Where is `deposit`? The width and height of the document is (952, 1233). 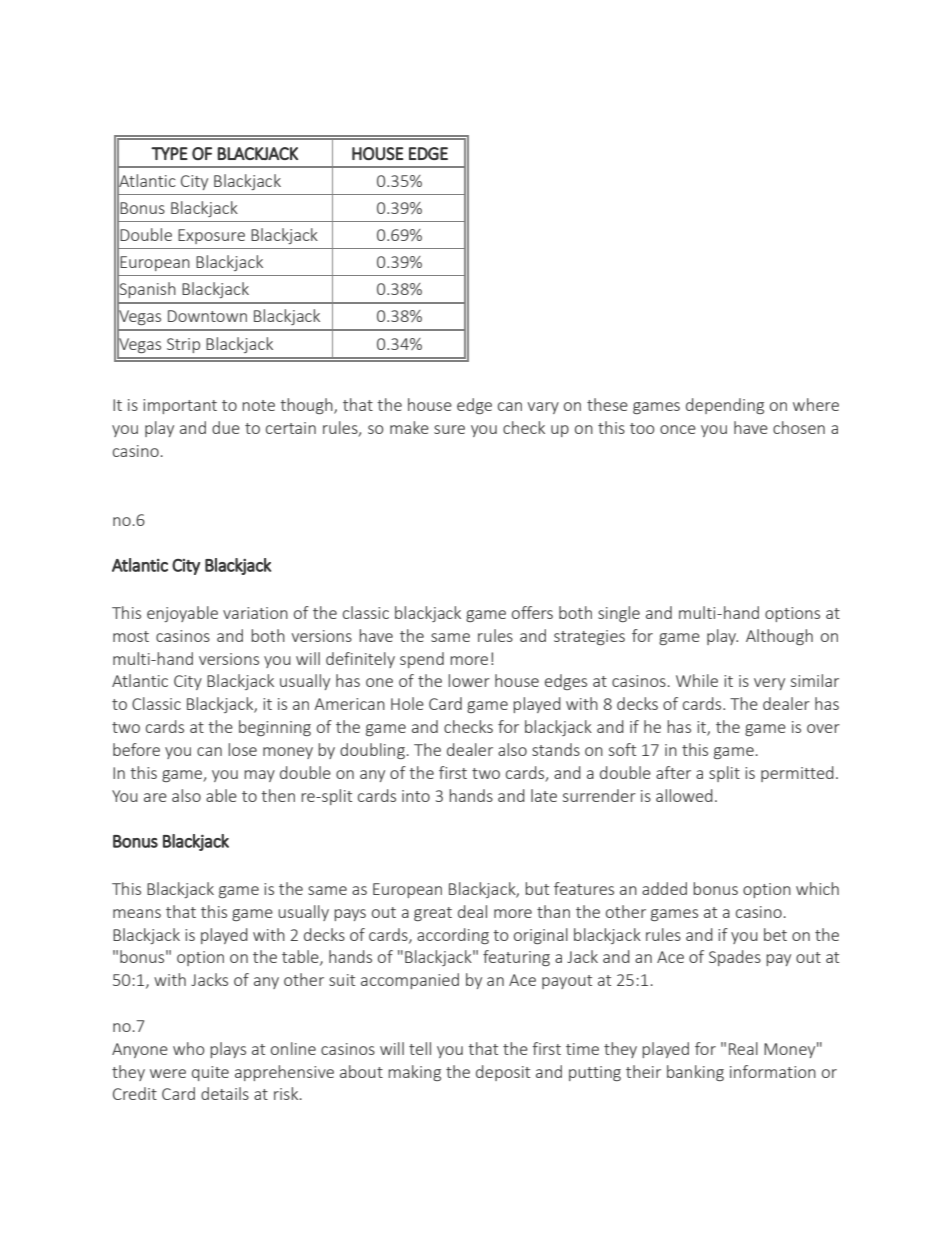
deposit is located at coordinates (503, 1073).
